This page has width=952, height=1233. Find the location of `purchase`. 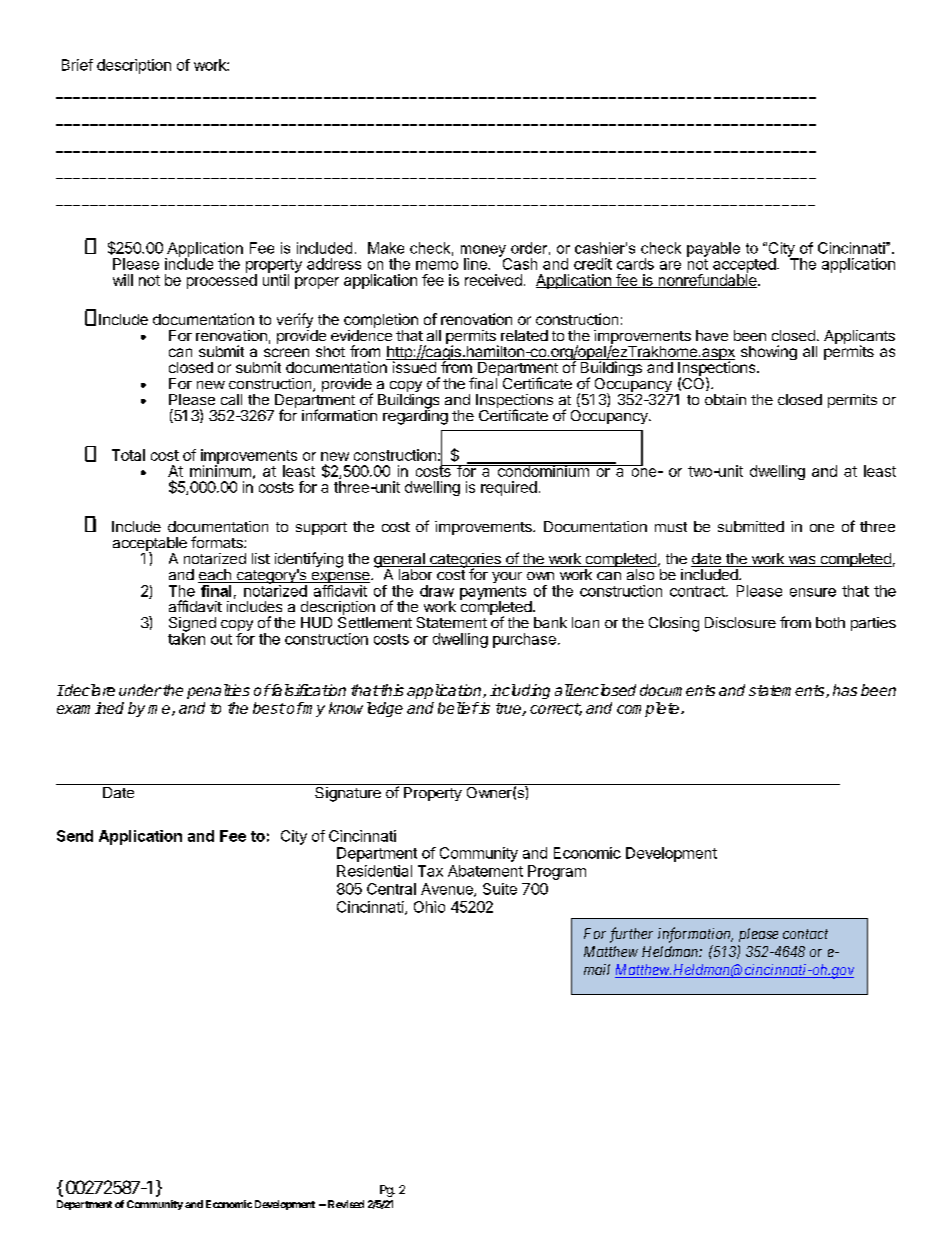

purchase is located at coordinates (524, 640).
